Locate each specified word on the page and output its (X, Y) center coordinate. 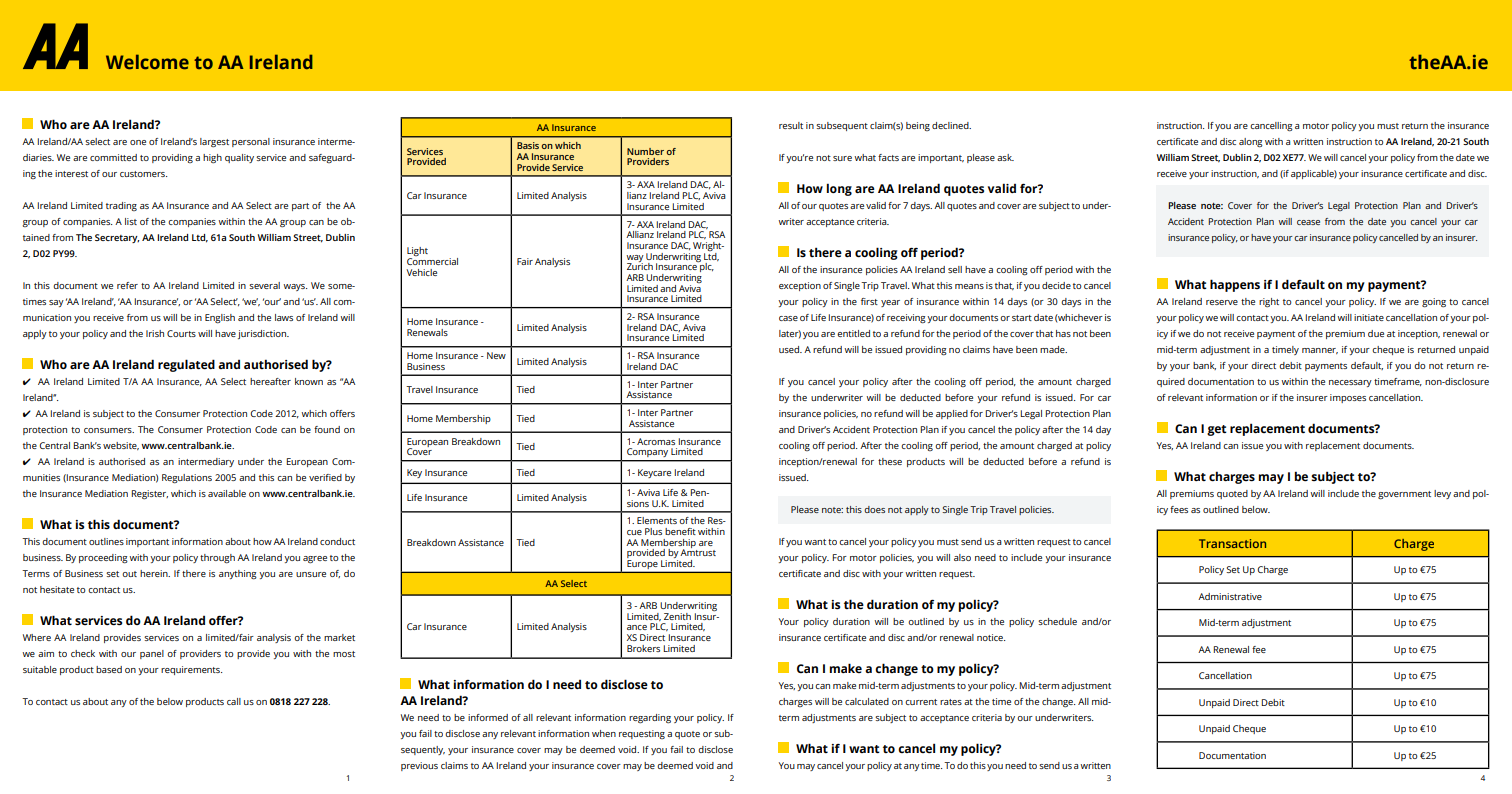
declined (951, 125)
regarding (650, 719)
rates (951, 702)
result (791, 125)
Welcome (147, 62)
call (234, 701)
